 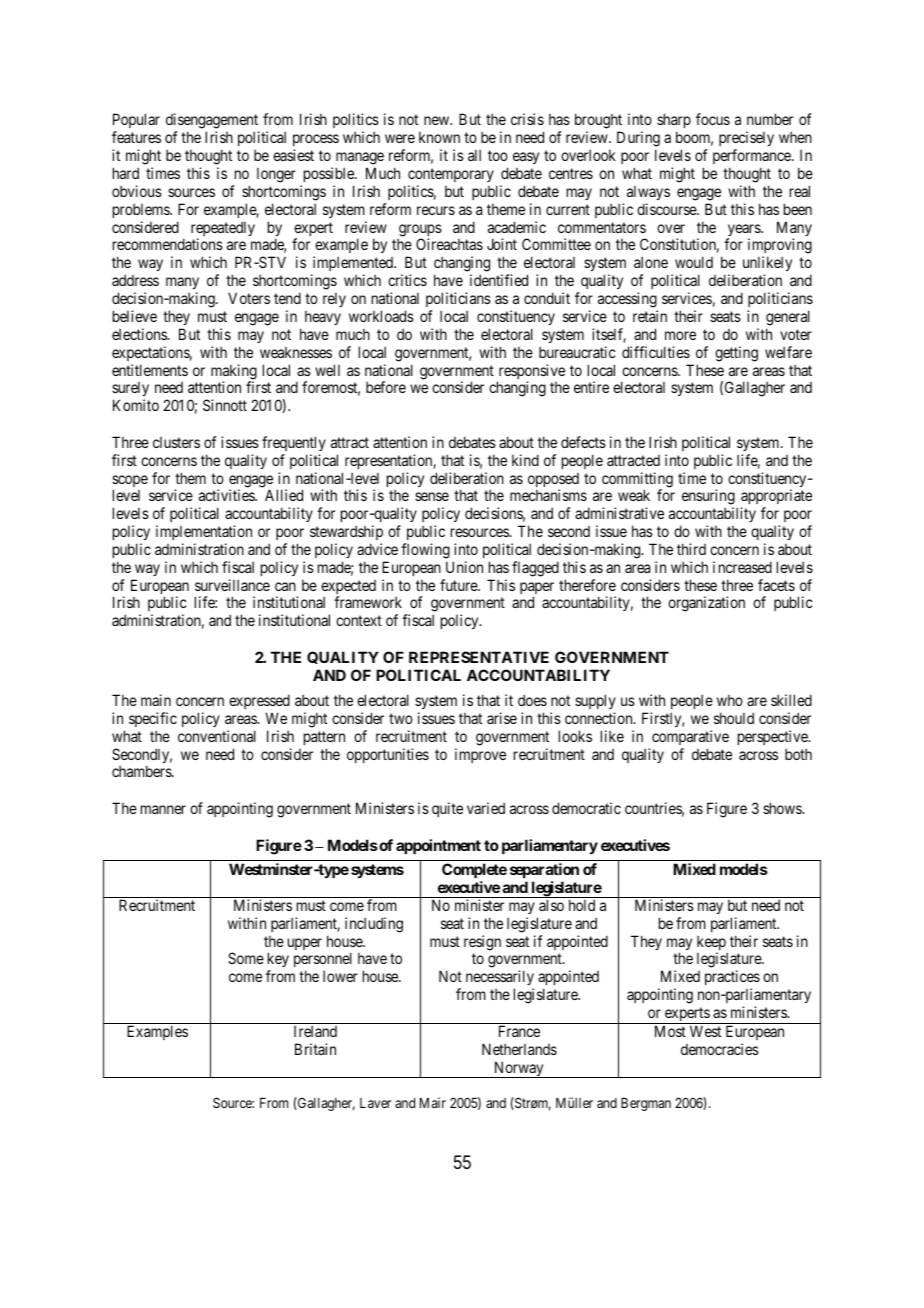 What do you see at coordinates (204, 532) in the image?
I see `implementation` at bounding box center [204, 532].
